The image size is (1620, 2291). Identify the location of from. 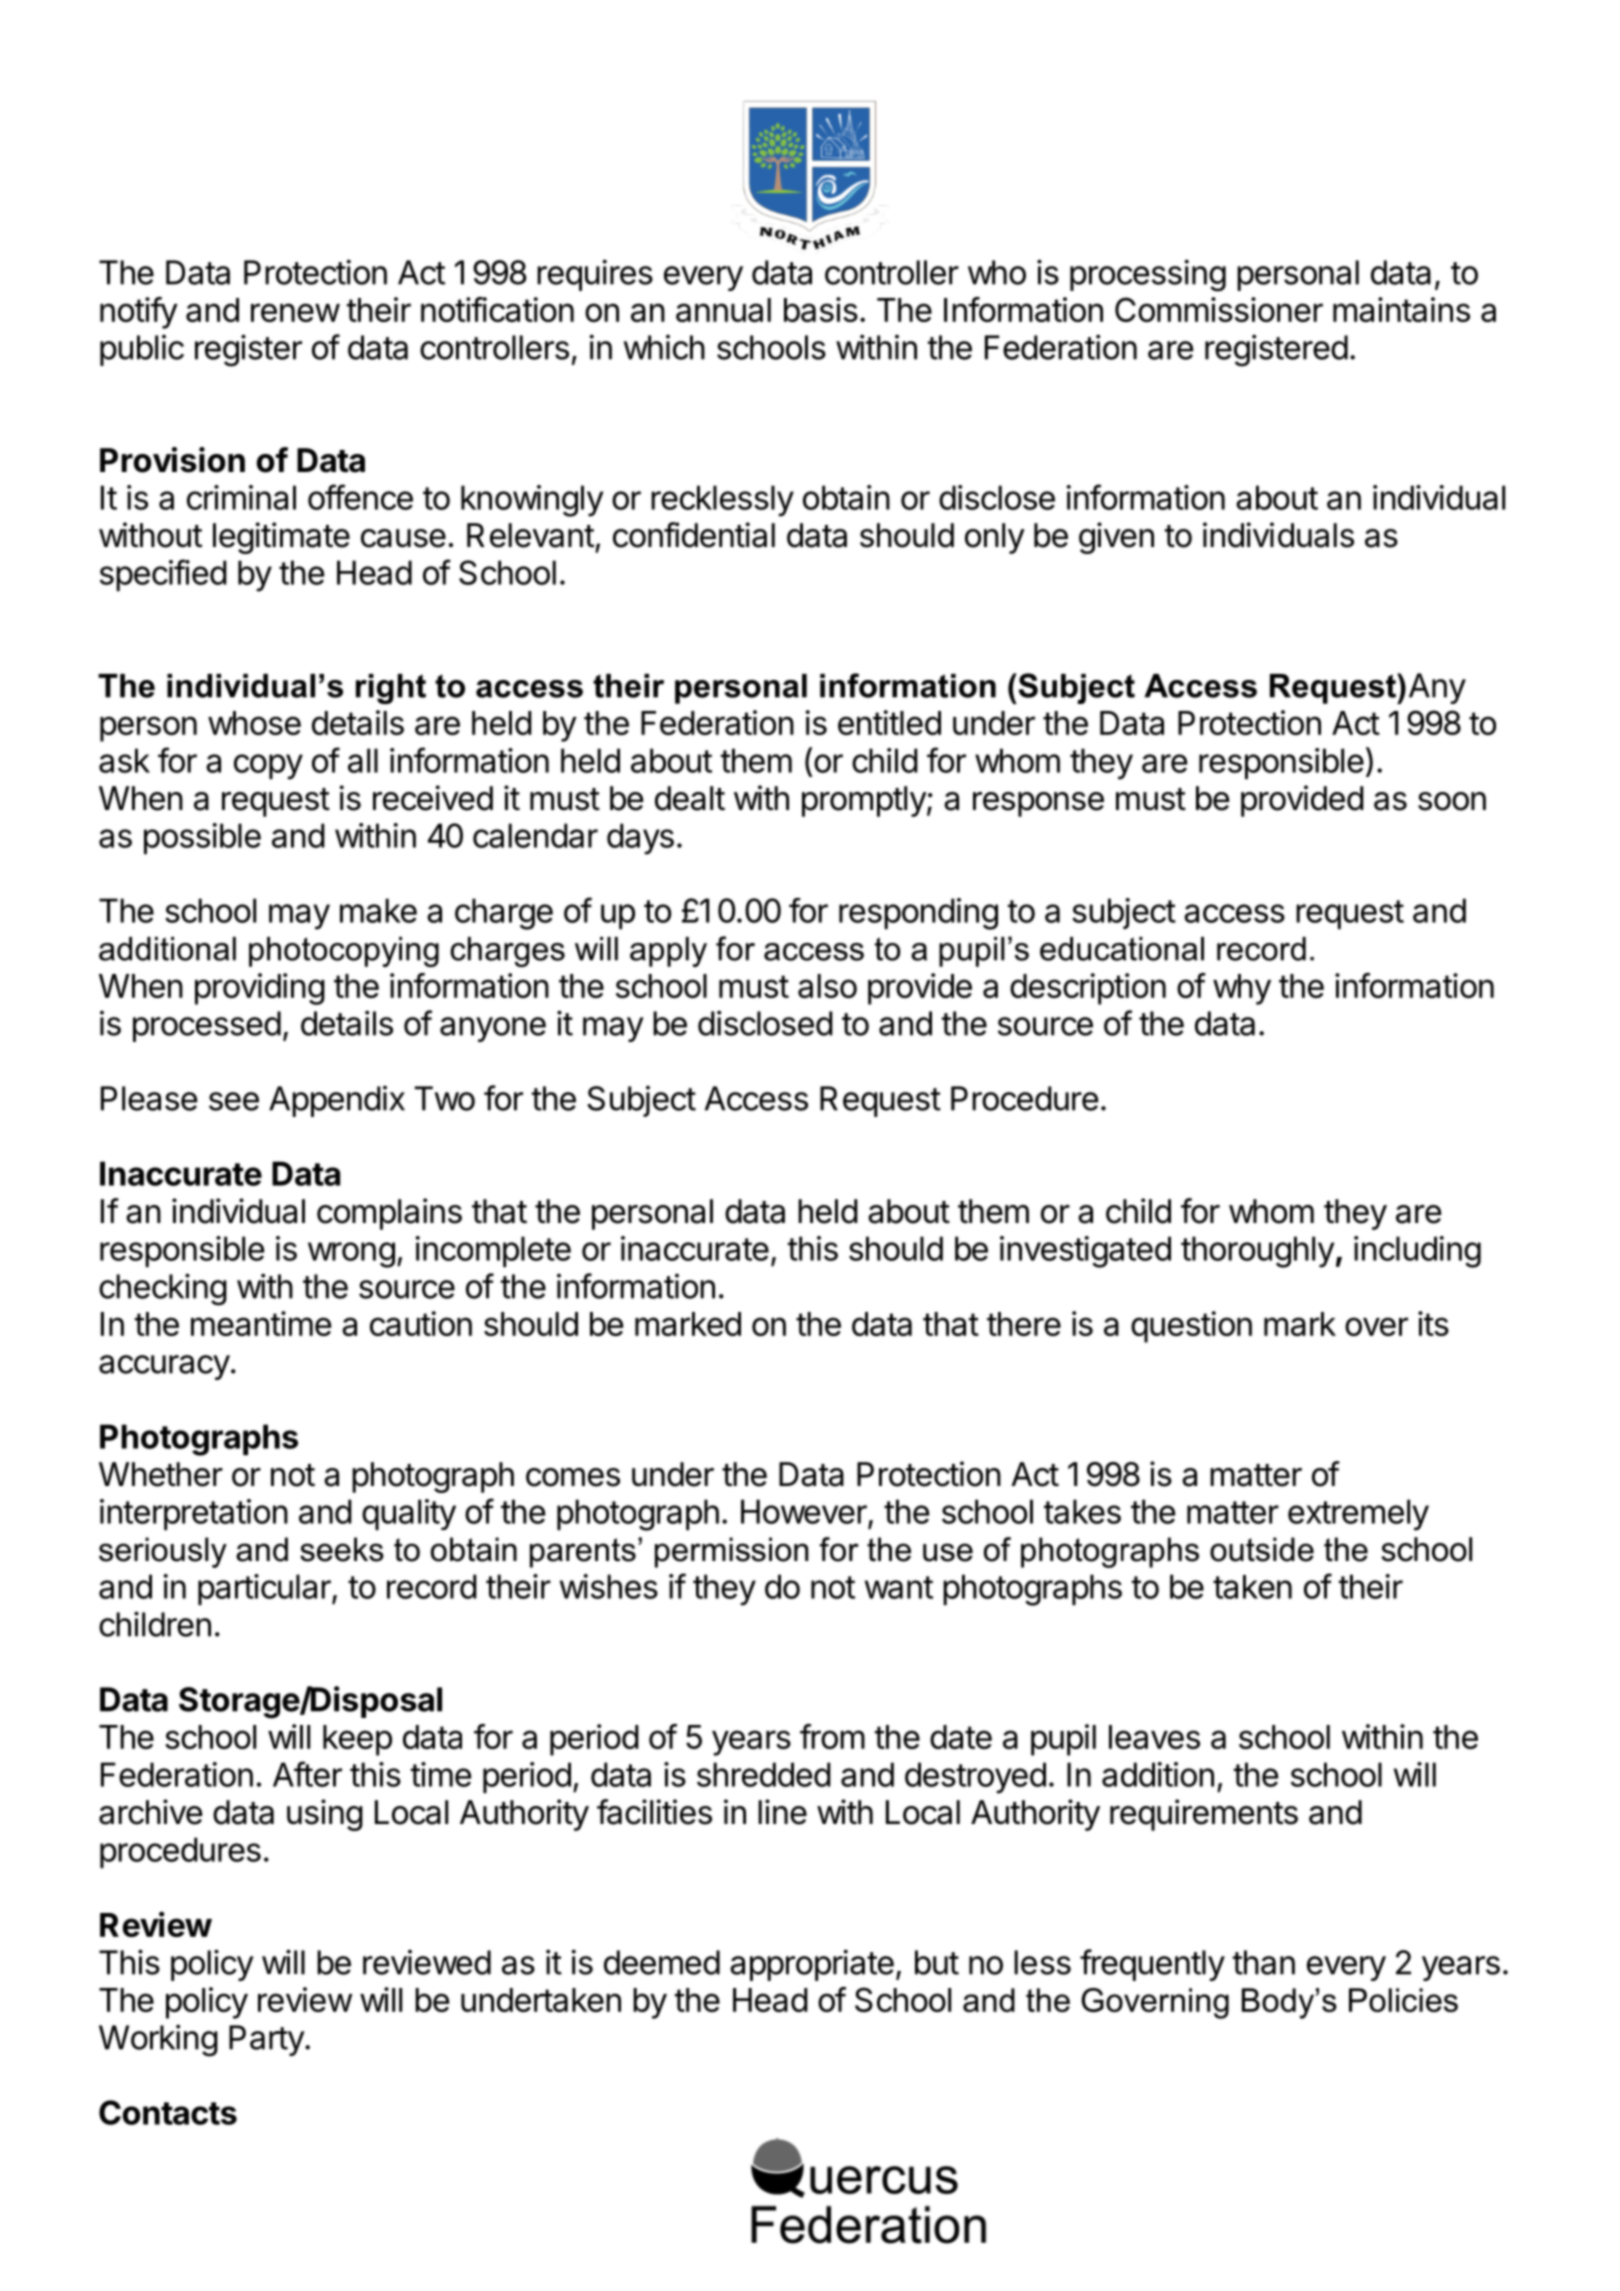
(832, 1736).
